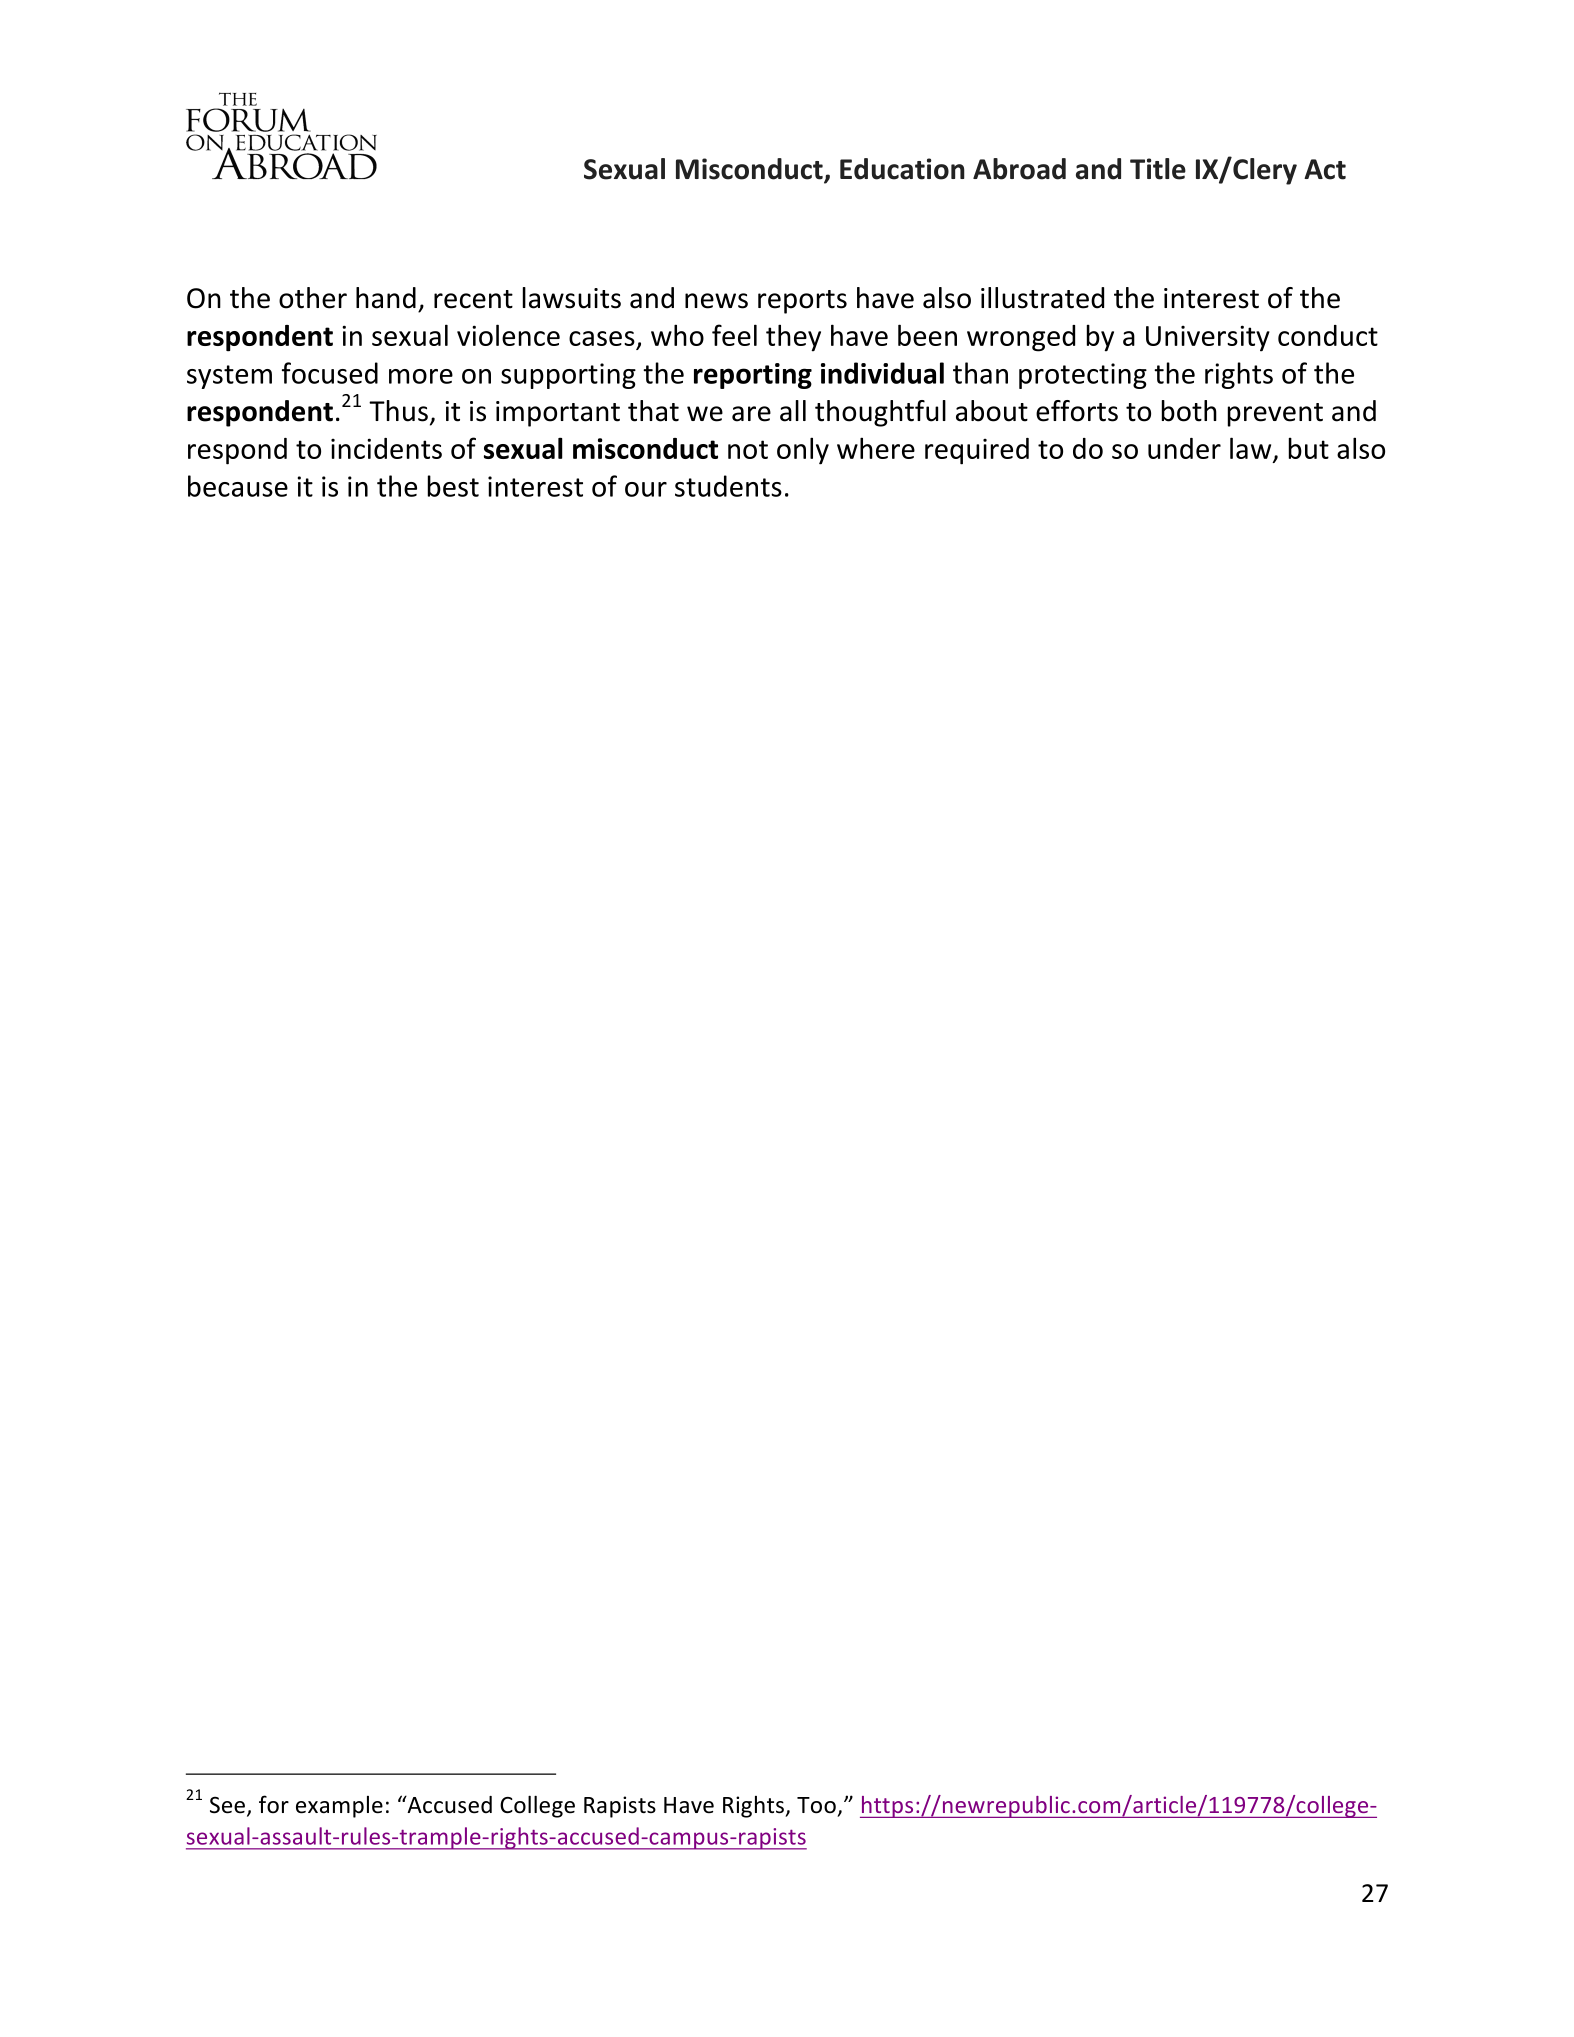 Image resolution: width=1574 pixels, height=2037 pixels. What do you see at coordinates (1309, 448) in the screenshot?
I see `but` at bounding box center [1309, 448].
